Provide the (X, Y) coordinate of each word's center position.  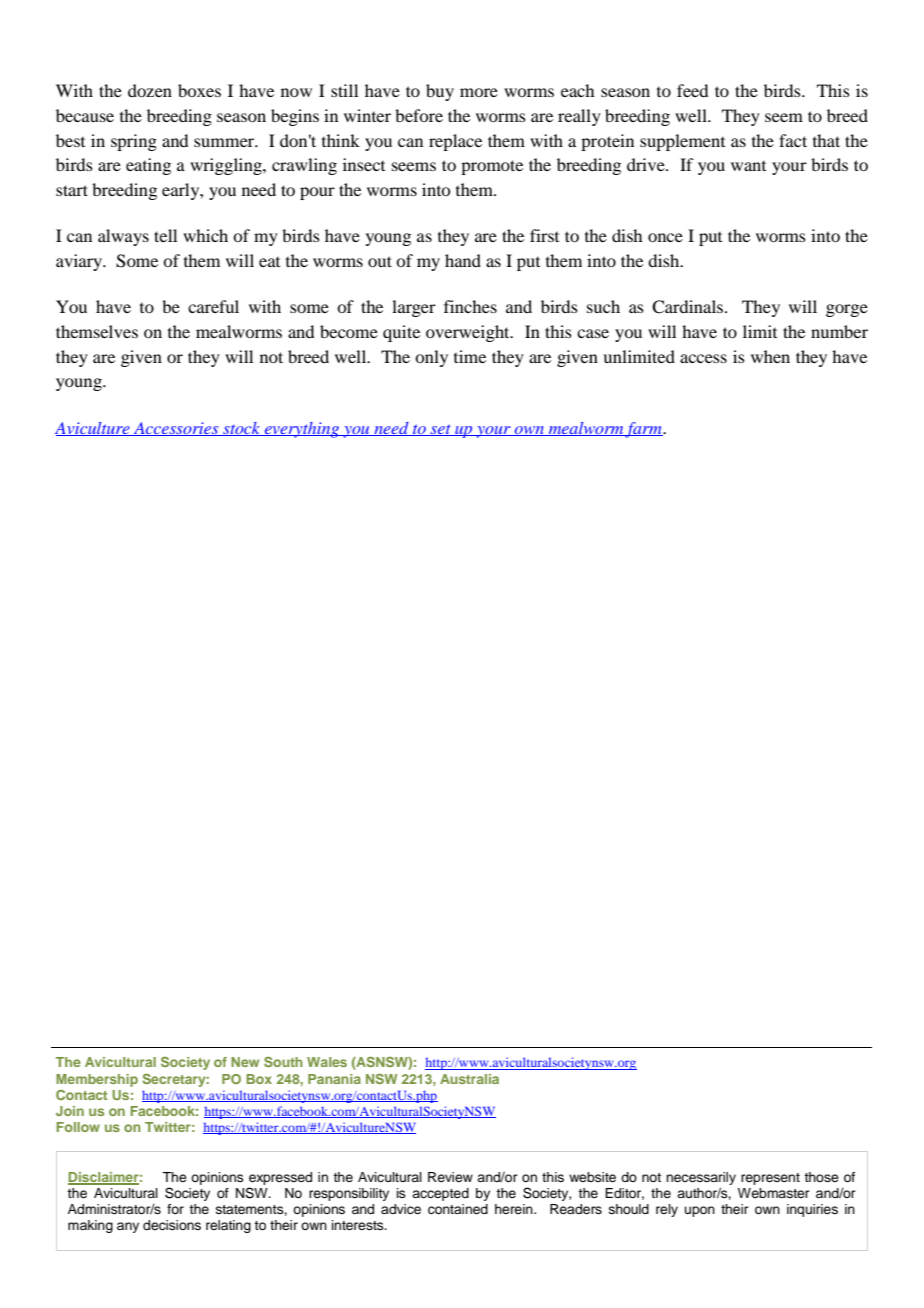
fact (793, 140)
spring (134, 142)
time (470, 356)
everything (302, 430)
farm (644, 430)
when (770, 356)
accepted (440, 1194)
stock (242, 429)
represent (770, 1179)
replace (455, 142)
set (440, 430)
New (245, 1062)
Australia (469, 1079)
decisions (172, 1225)
